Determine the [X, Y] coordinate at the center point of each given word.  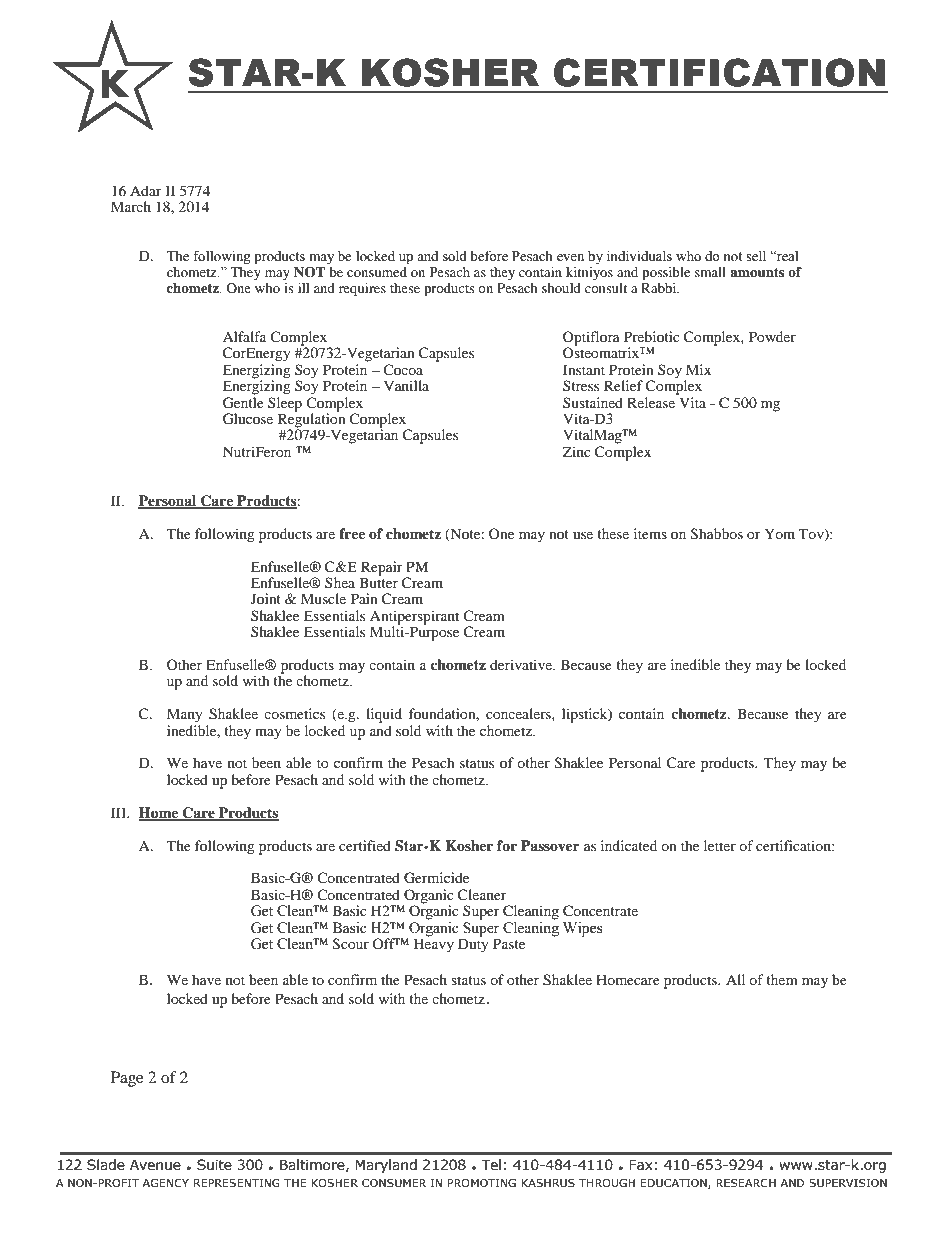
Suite [214, 1165]
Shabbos [717, 534]
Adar [146, 190]
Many [185, 715]
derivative [522, 664]
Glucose [248, 419]
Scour [351, 944]
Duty [473, 944]
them [782, 979]
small [710, 272]
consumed [377, 272]
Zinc [577, 451]
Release [652, 401]
